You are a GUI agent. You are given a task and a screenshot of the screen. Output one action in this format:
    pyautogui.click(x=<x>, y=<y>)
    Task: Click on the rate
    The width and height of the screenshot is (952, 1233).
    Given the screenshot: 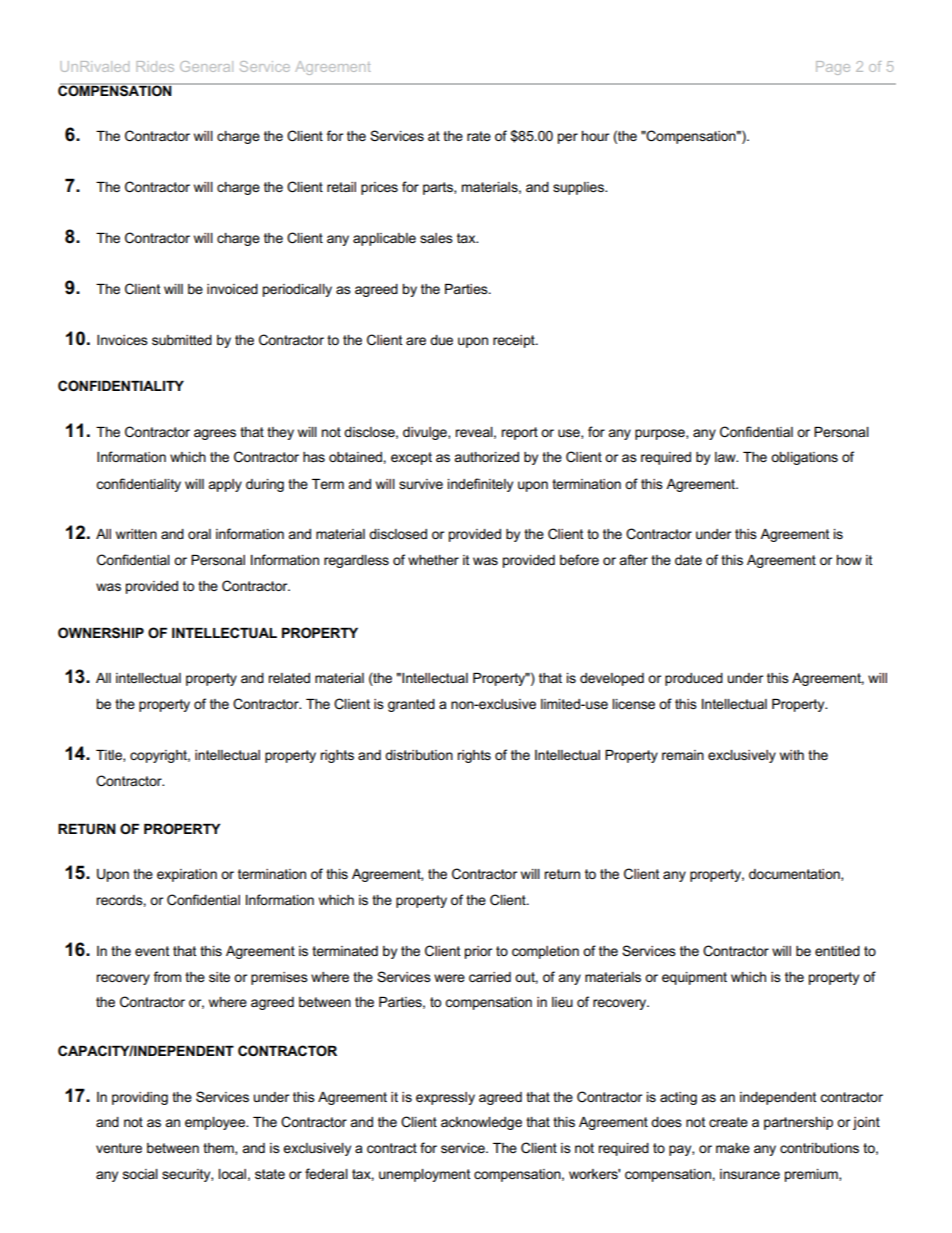 What is the action you would take?
    pyautogui.click(x=479, y=136)
